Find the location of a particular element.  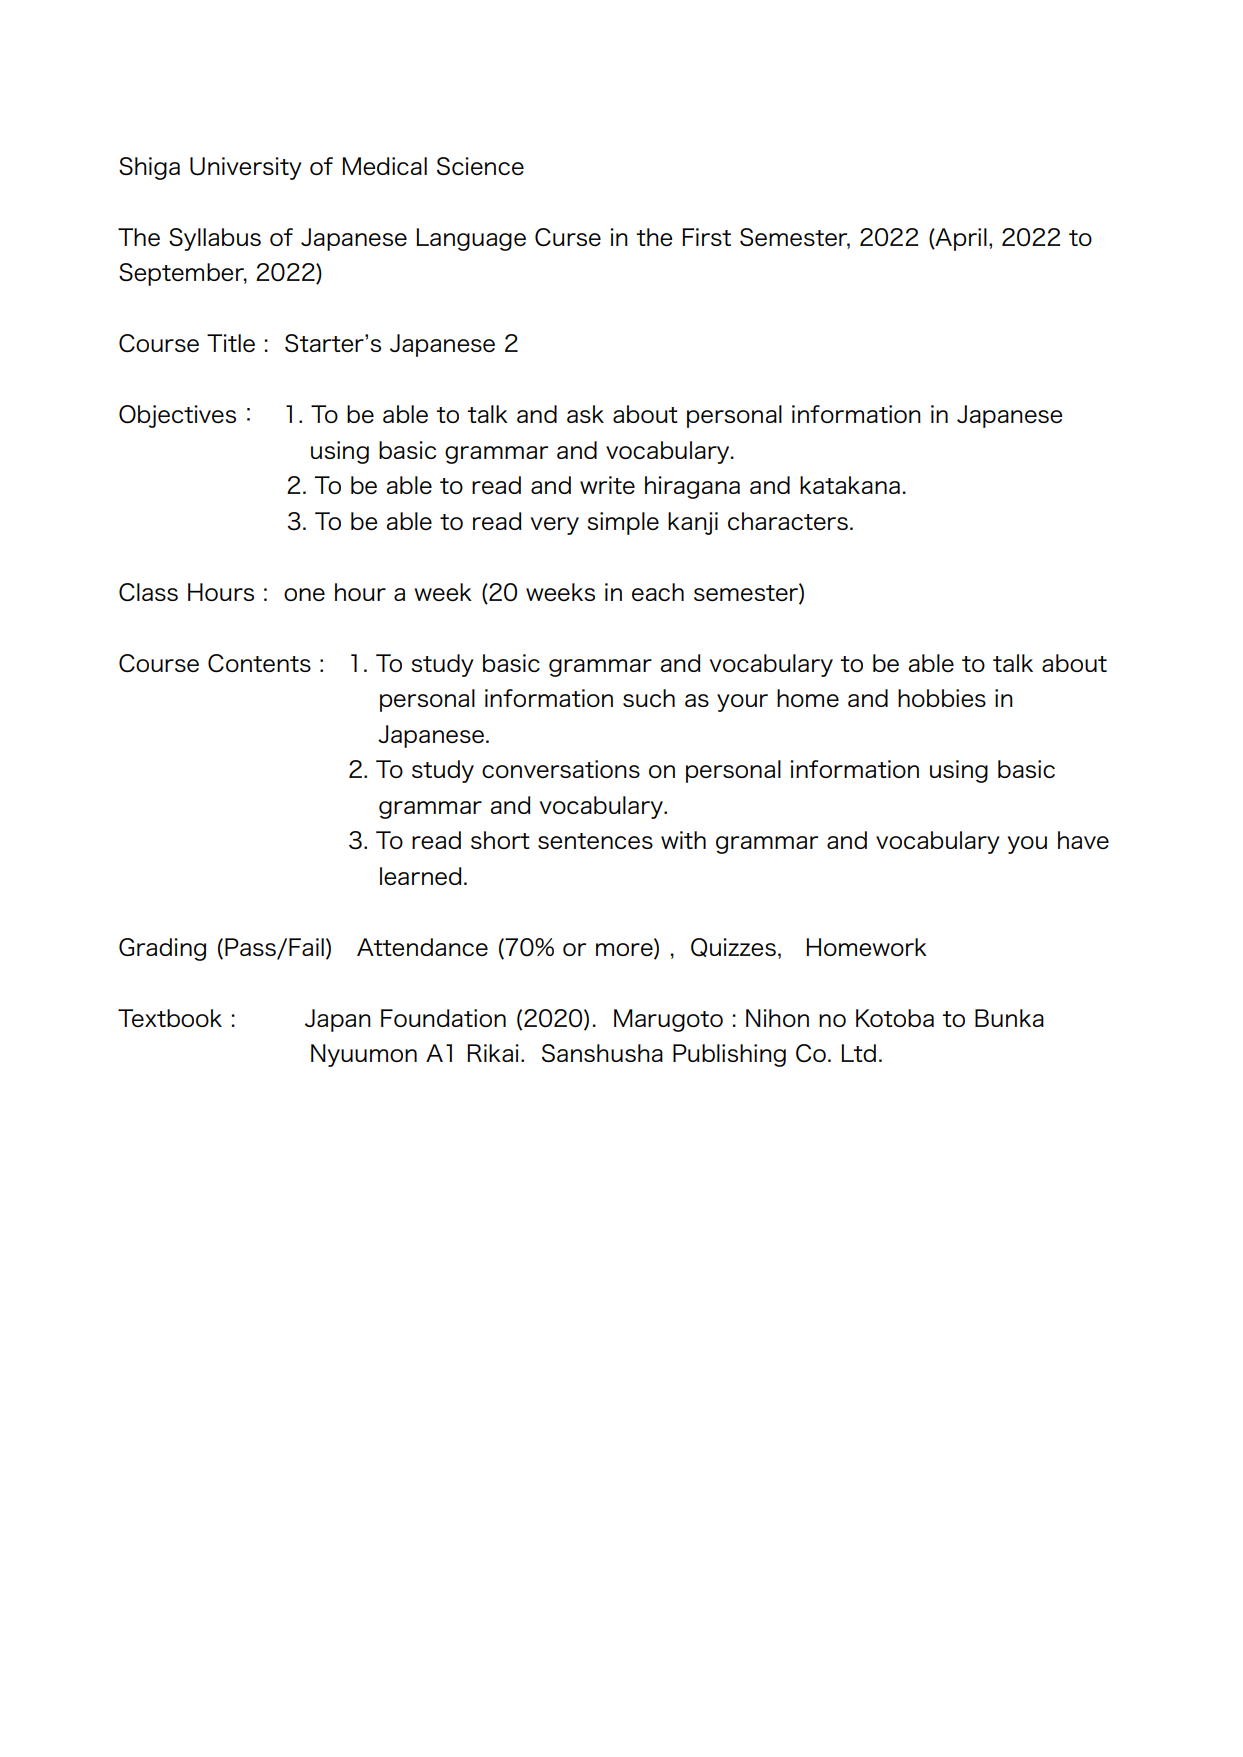

one is located at coordinates (304, 594).
